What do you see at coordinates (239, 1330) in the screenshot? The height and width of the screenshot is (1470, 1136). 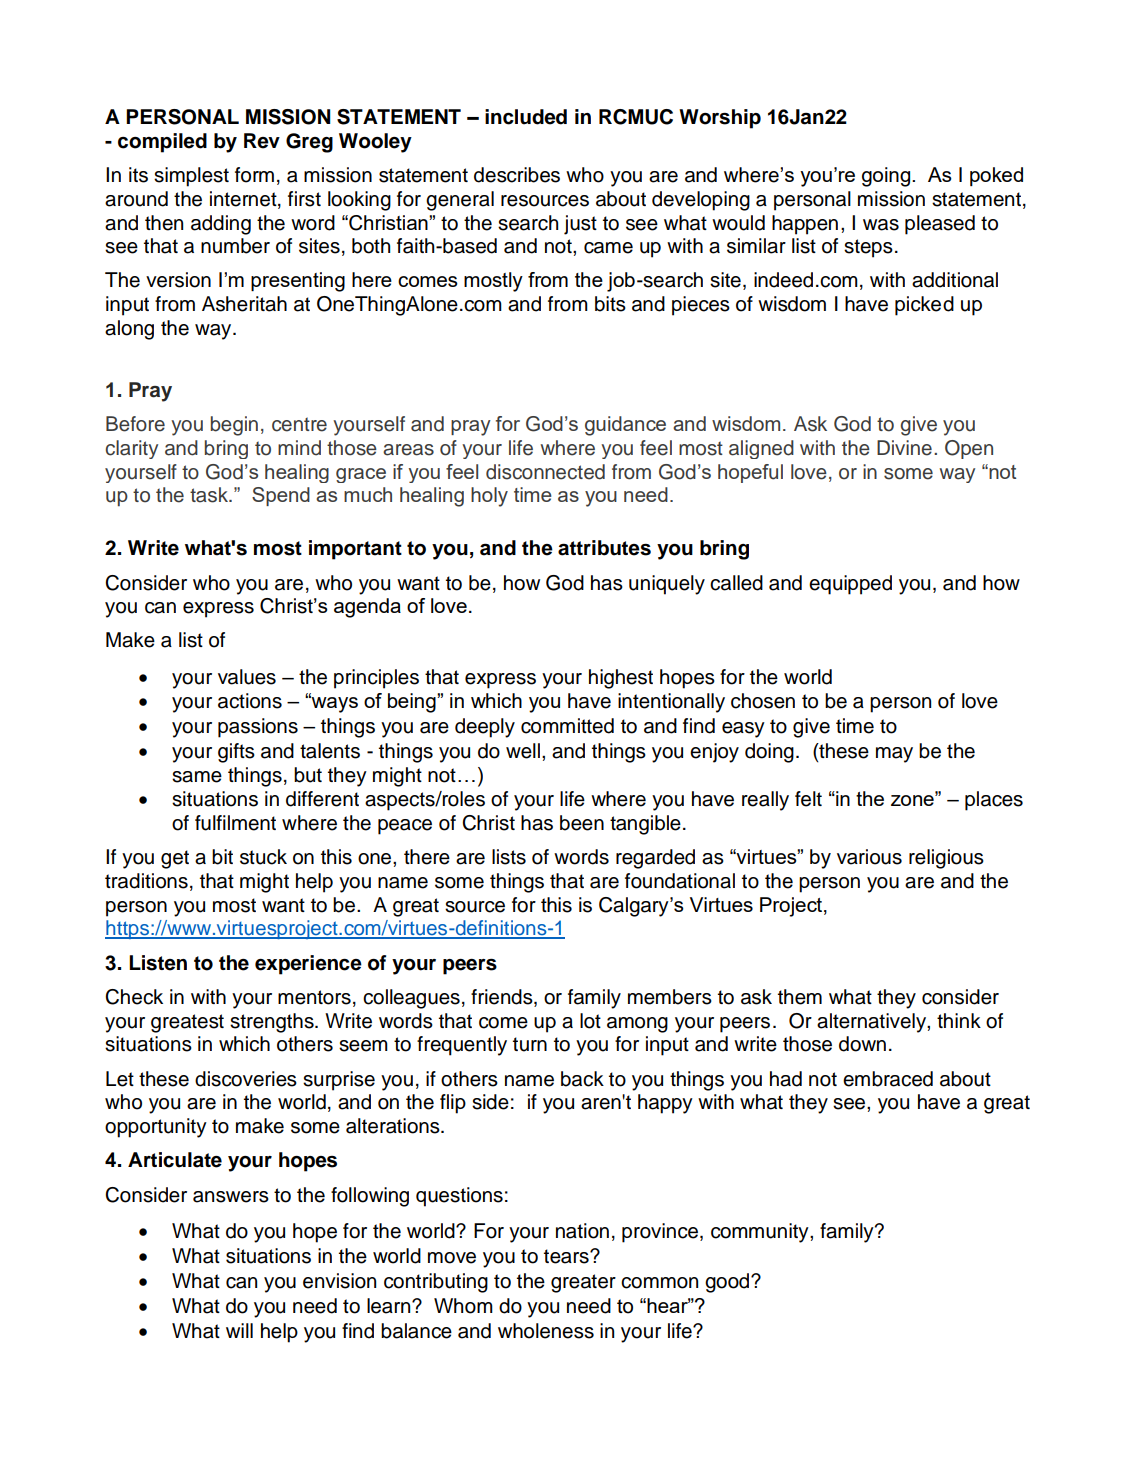 I see `will` at bounding box center [239, 1330].
